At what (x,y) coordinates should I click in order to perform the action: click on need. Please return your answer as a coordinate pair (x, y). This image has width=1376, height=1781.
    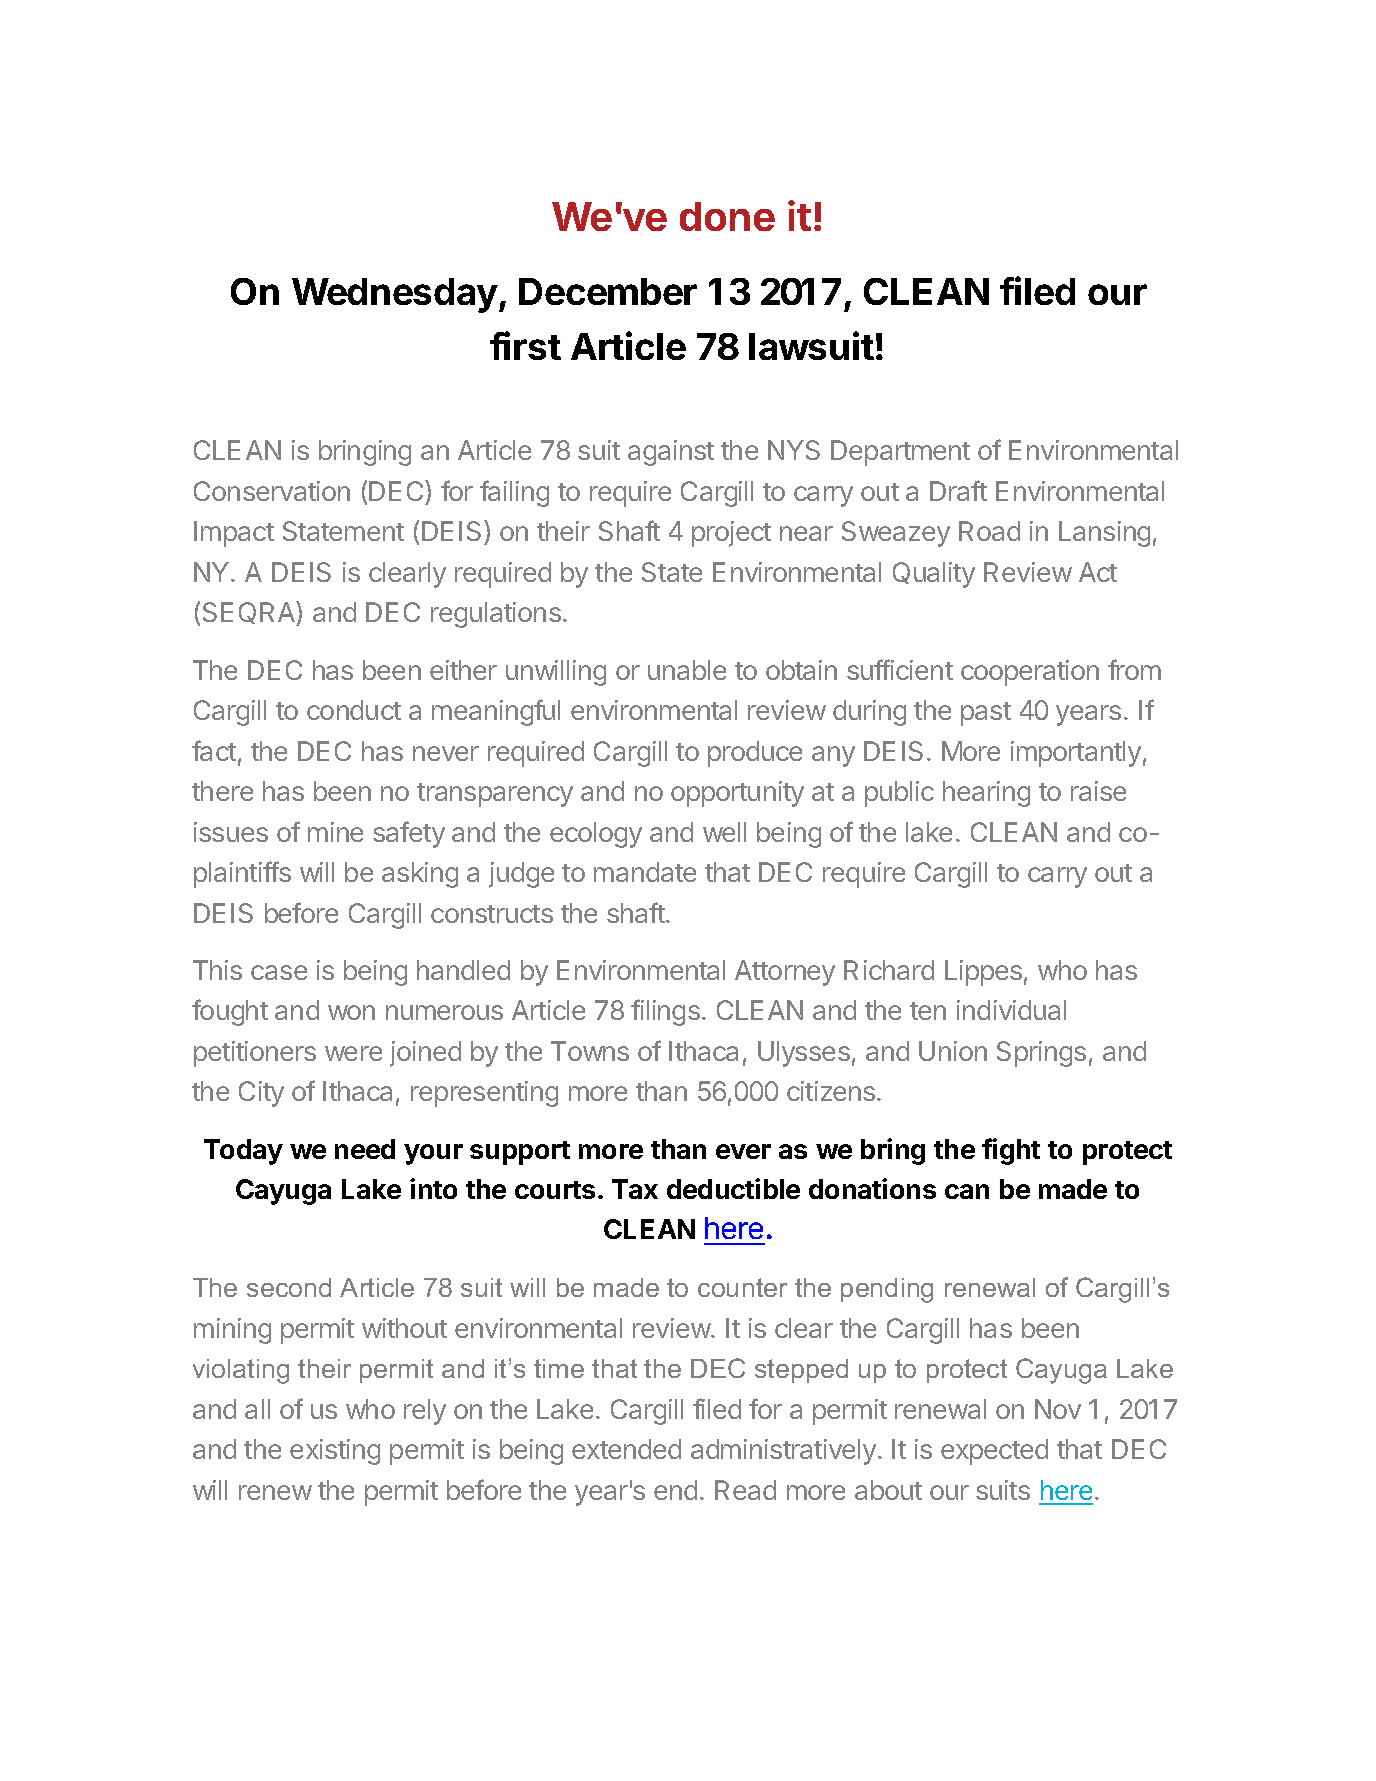
    Looking at the image, I should click on (365, 1149).
